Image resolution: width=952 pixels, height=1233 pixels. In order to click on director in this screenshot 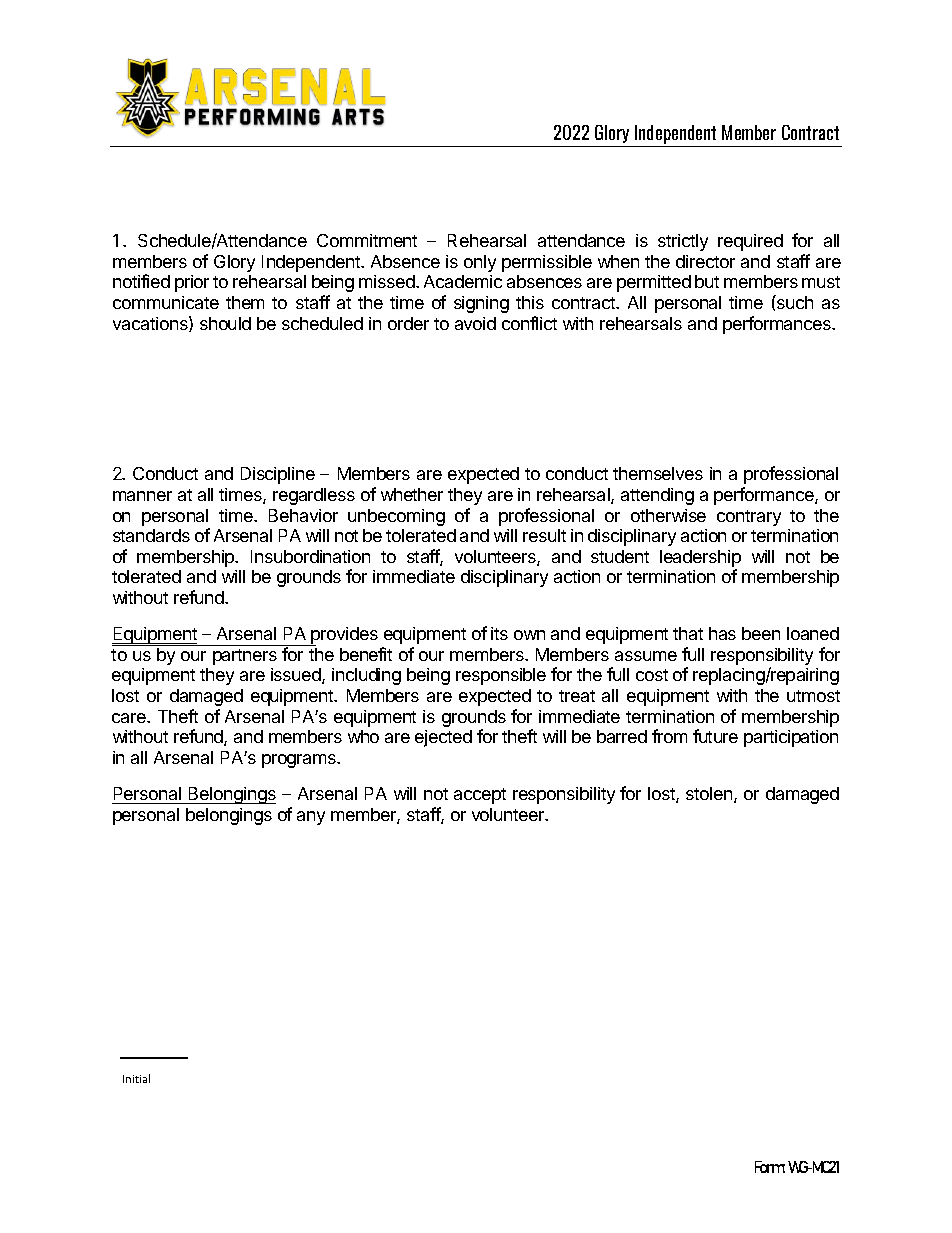, I will do `click(705, 261)`.
